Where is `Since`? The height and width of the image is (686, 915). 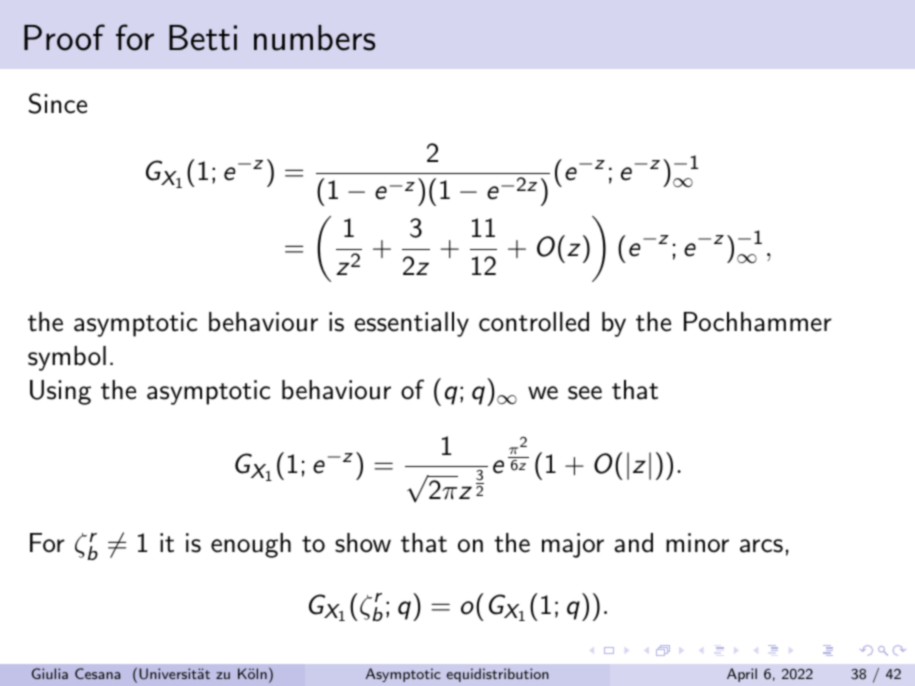
Since is located at coordinates (58, 103).
